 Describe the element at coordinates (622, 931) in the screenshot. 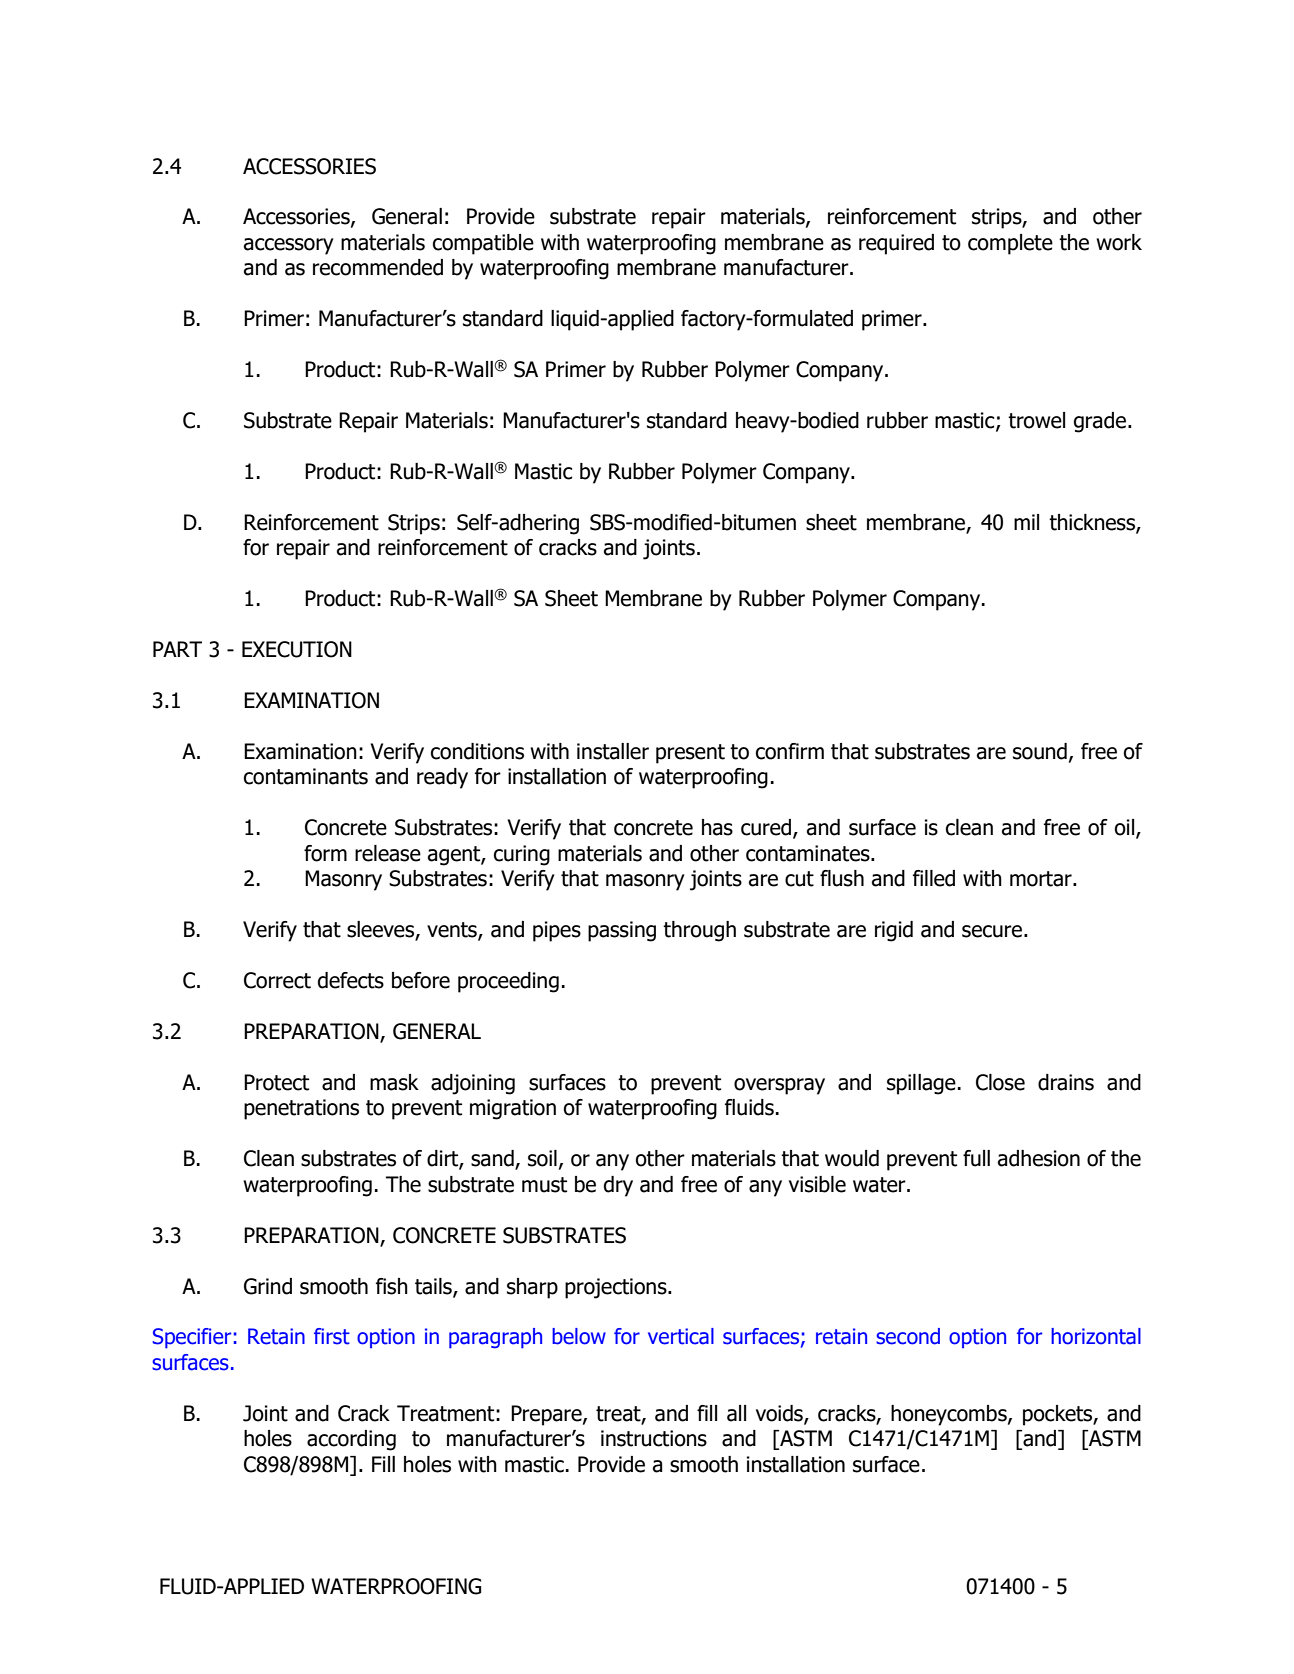

I see `passing` at that location.
